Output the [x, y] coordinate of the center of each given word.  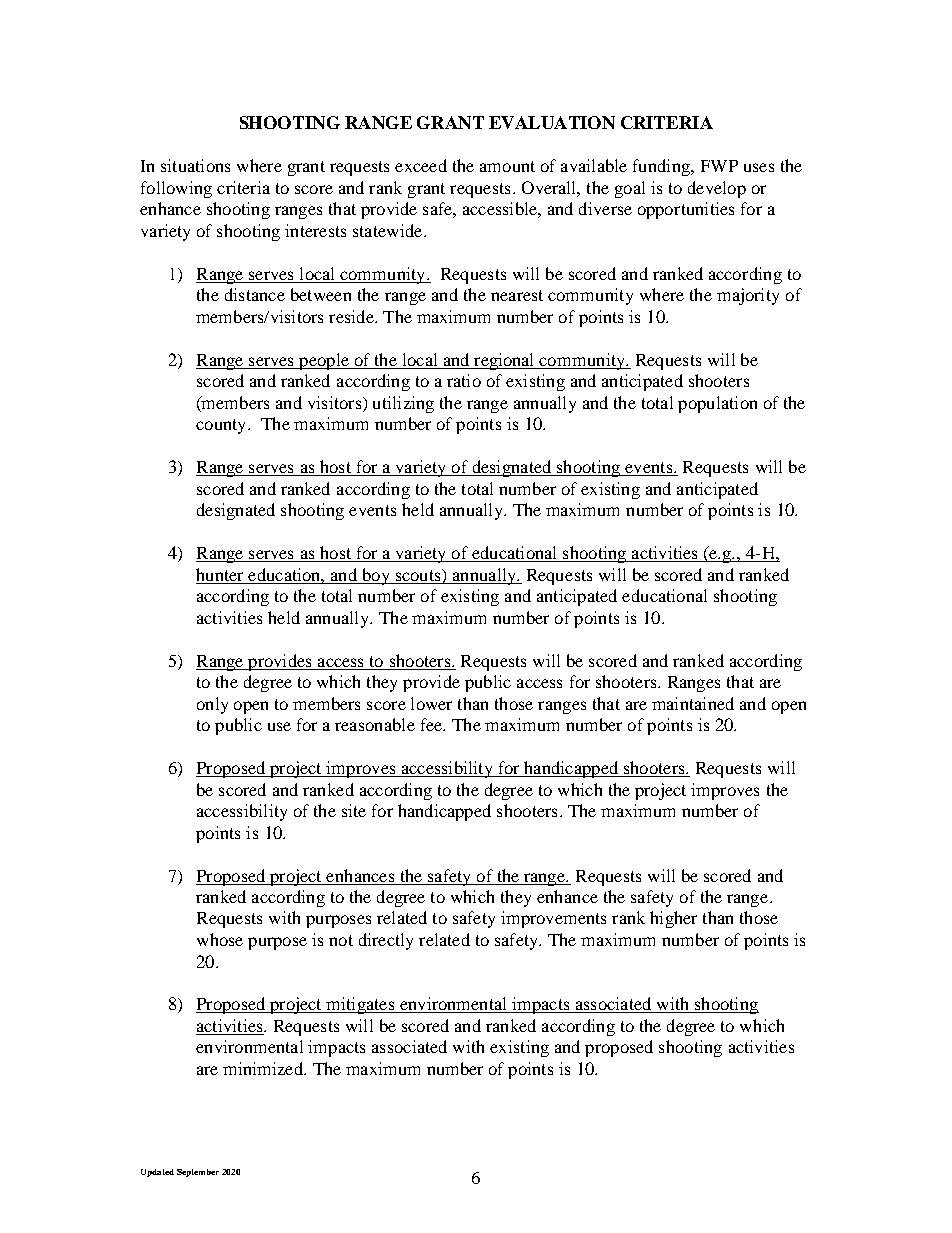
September [198, 1173]
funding [662, 167]
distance [255, 294]
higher [673, 919]
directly [386, 941]
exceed [421, 165]
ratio [464, 380]
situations [195, 165]
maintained [693, 703]
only [212, 705]
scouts [419, 575]
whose [220, 939]
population [717, 404]
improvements [553, 919]
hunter [219, 574]
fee [432, 724]
